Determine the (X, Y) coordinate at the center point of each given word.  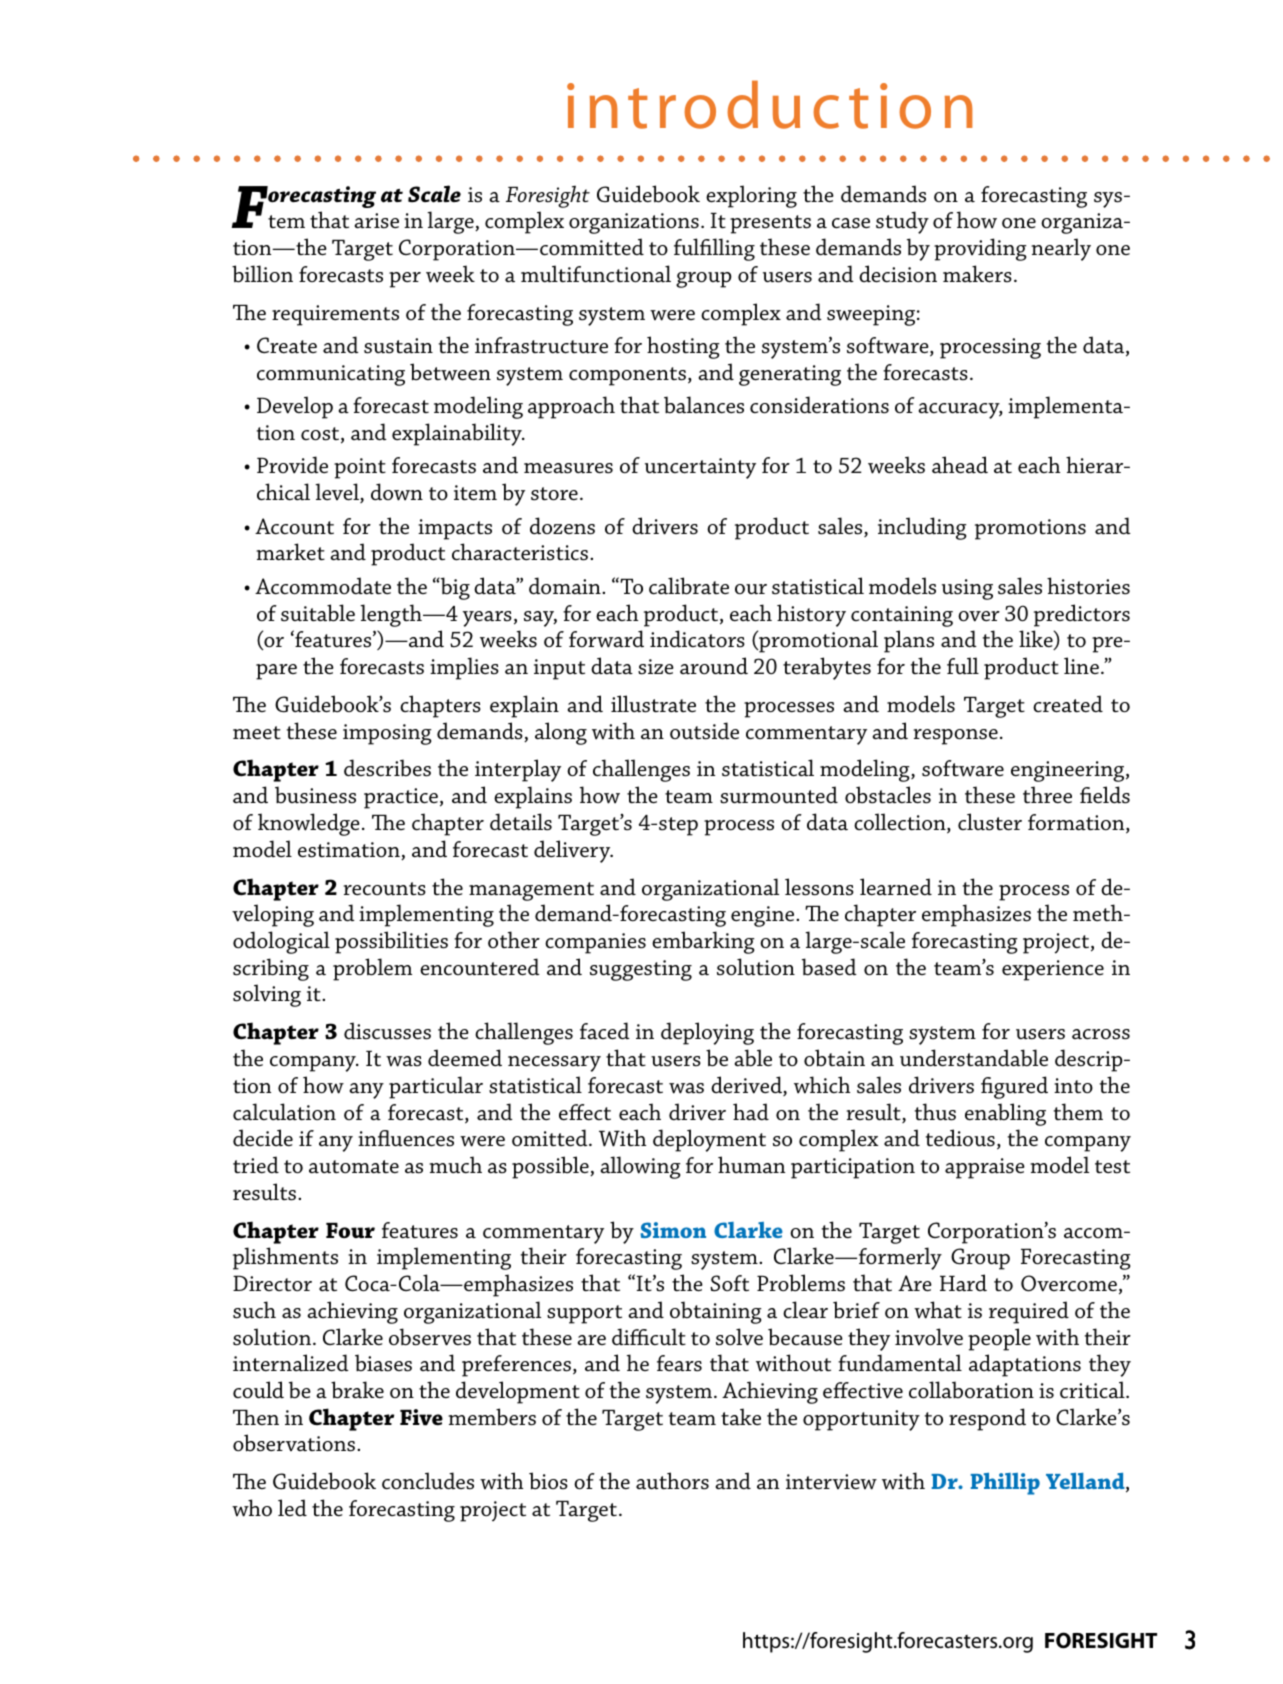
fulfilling (714, 249)
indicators (697, 639)
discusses (387, 1031)
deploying (707, 1033)
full (963, 665)
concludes (428, 1481)
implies (464, 668)
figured (1014, 1087)
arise (376, 221)
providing (980, 249)
